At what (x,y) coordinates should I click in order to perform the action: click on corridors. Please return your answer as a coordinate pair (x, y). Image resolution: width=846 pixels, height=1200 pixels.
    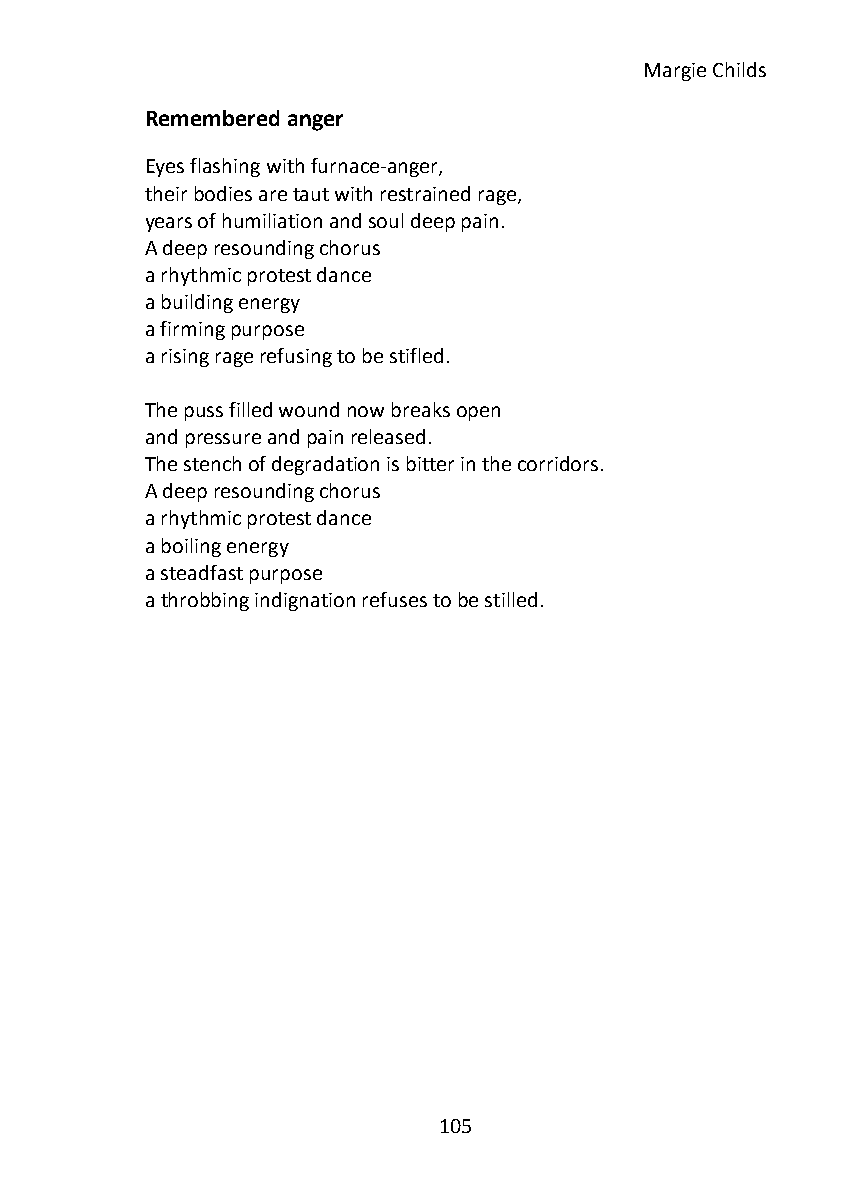
    Looking at the image, I should click on (558, 463).
